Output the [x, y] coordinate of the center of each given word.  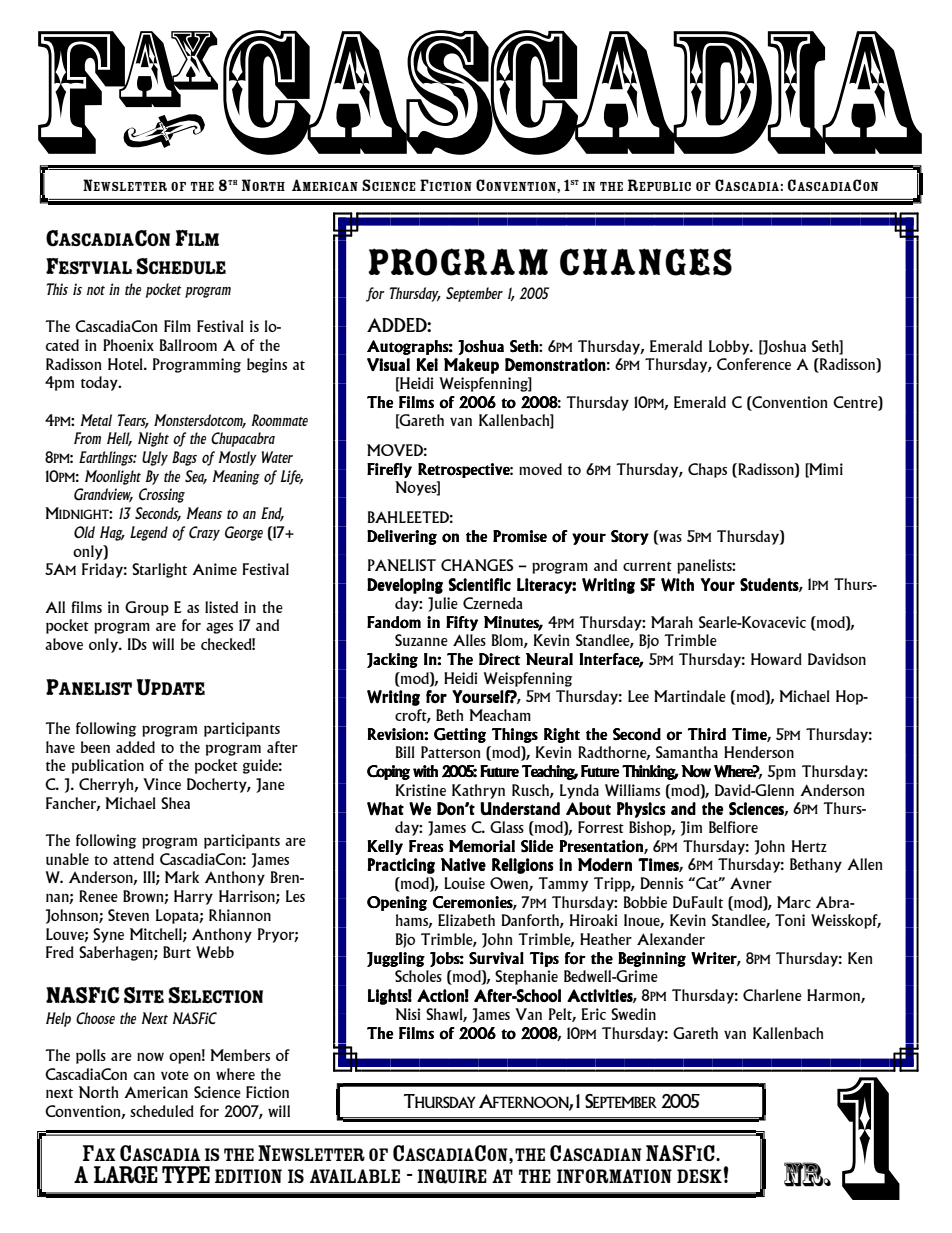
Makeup [471, 366]
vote [175, 1075]
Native [463, 864]
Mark [182, 877]
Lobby [730, 347]
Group [147, 608]
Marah [672, 622]
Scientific [479, 584]
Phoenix [128, 345]
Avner [751, 883]
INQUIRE [452, 1176]
